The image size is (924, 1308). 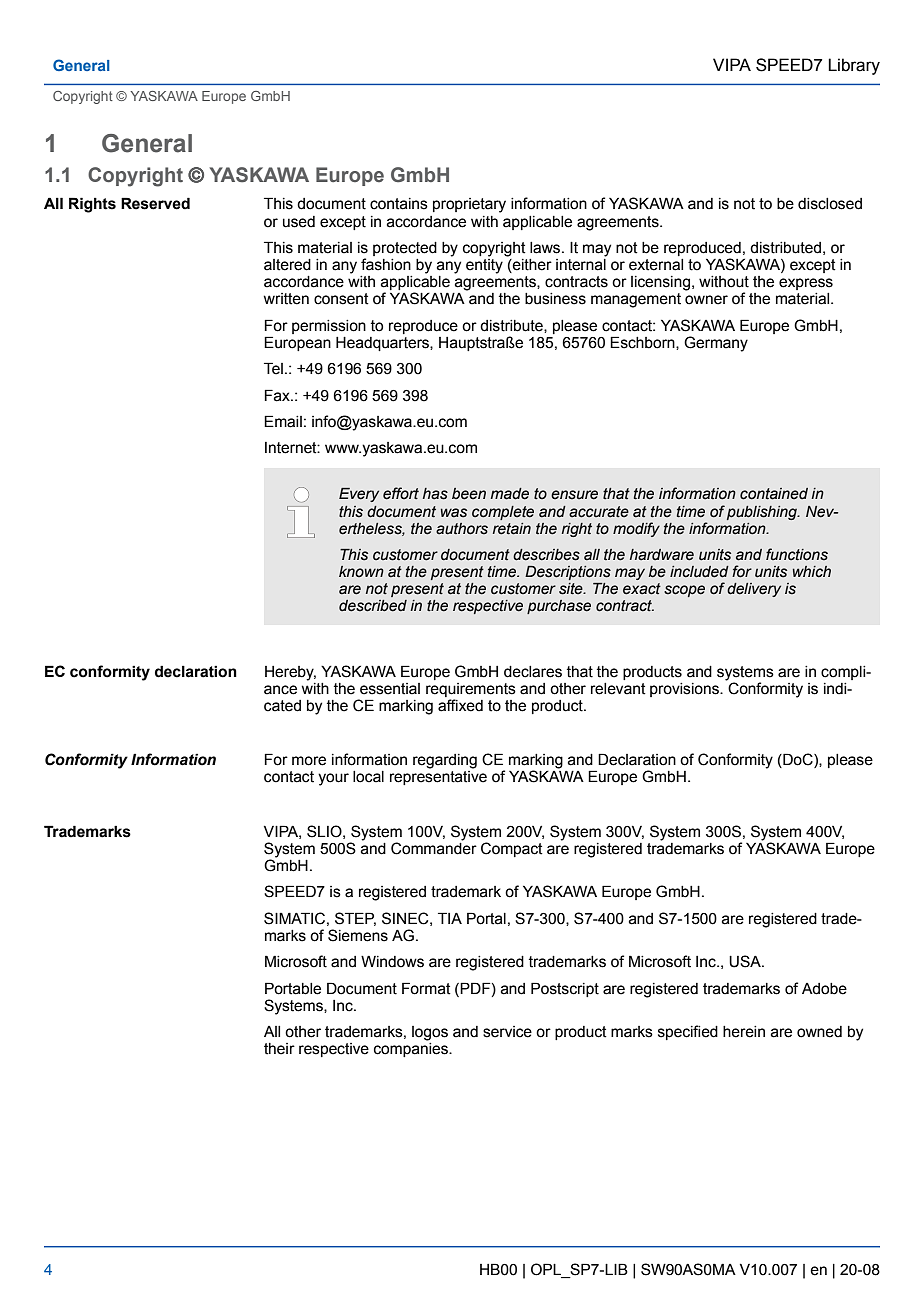 What do you see at coordinates (445, 761) in the page?
I see `regarding` at bounding box center [445, 761].
